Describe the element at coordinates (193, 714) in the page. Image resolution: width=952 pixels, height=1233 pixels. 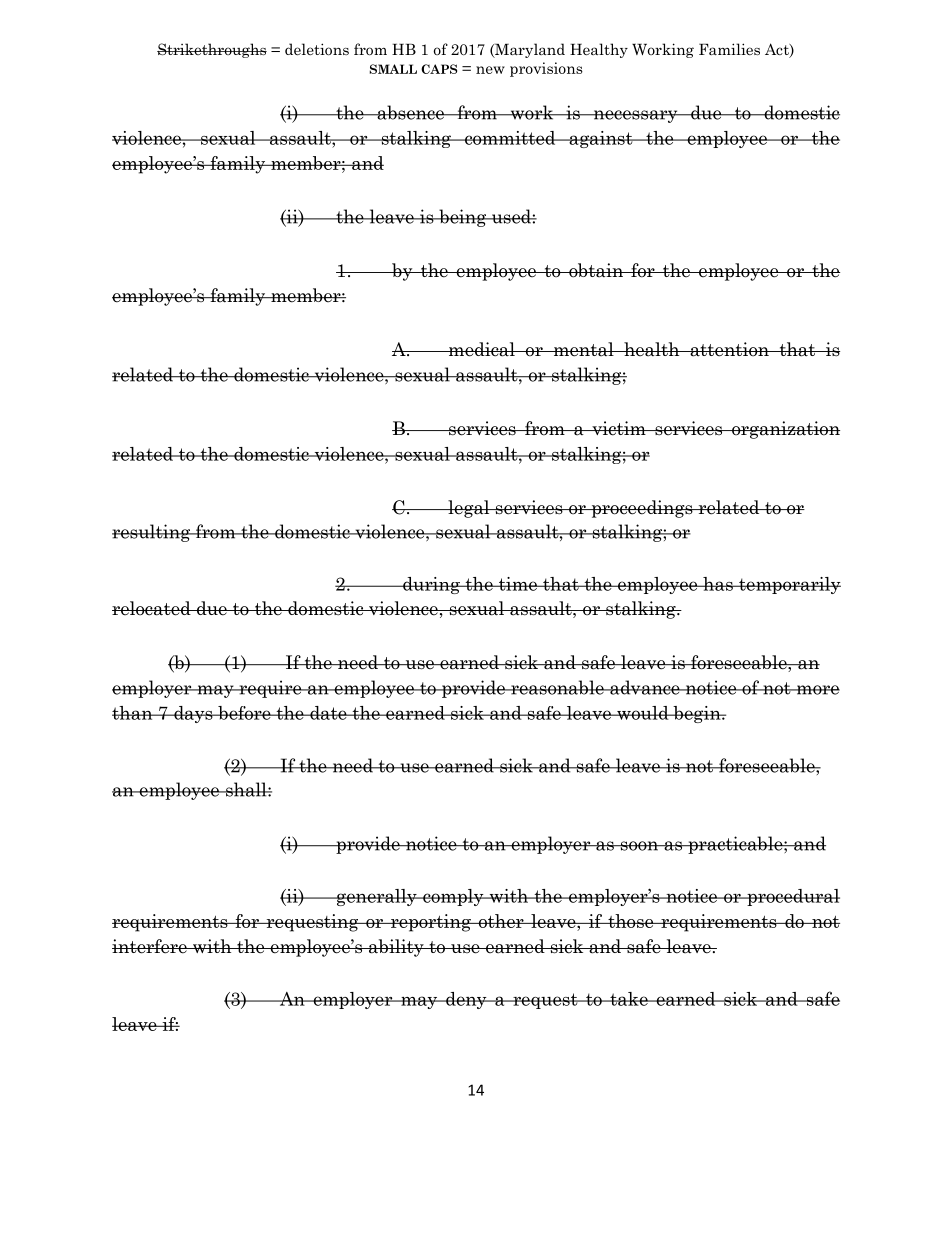
I see `days` at that location.
